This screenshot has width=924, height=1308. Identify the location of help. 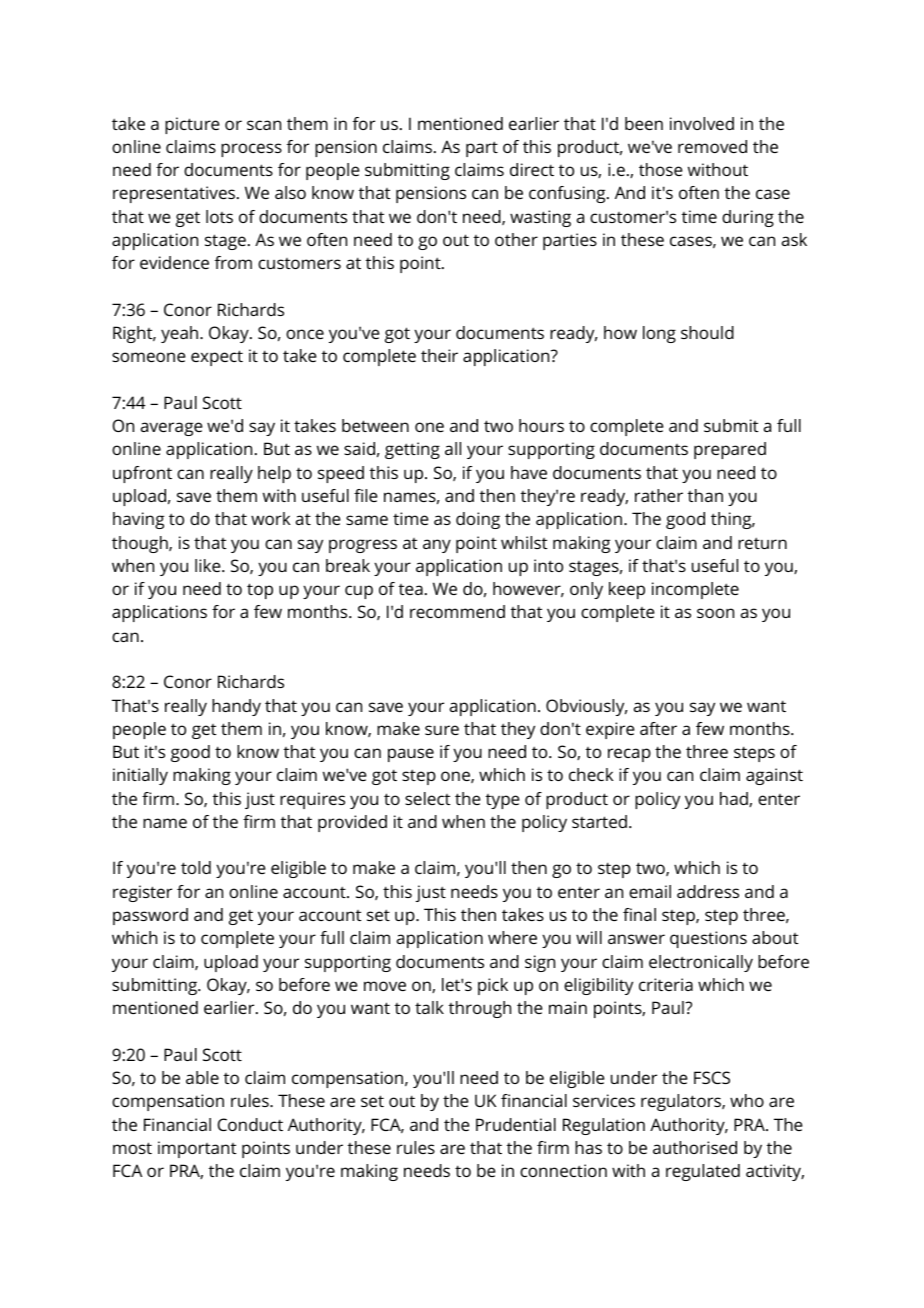
(274, 474).
